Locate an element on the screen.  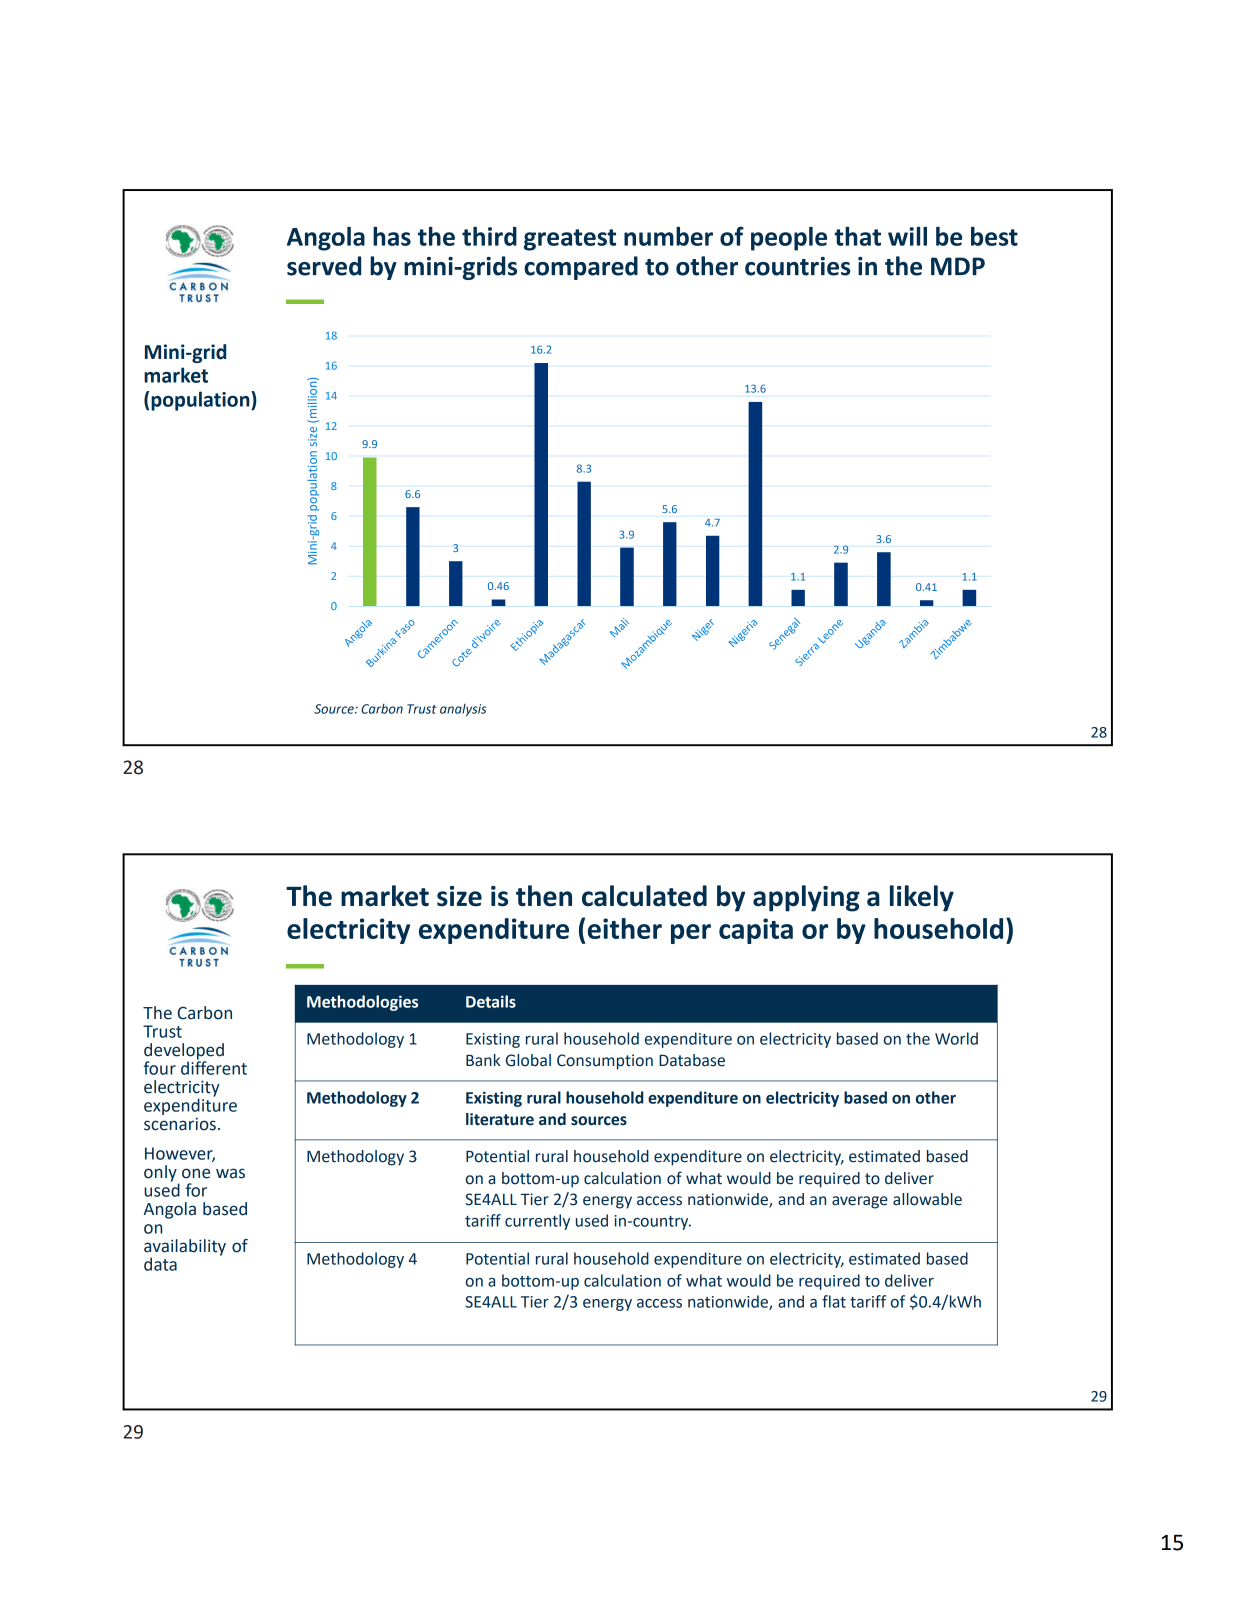
then is located at coordinates (544, 896).
